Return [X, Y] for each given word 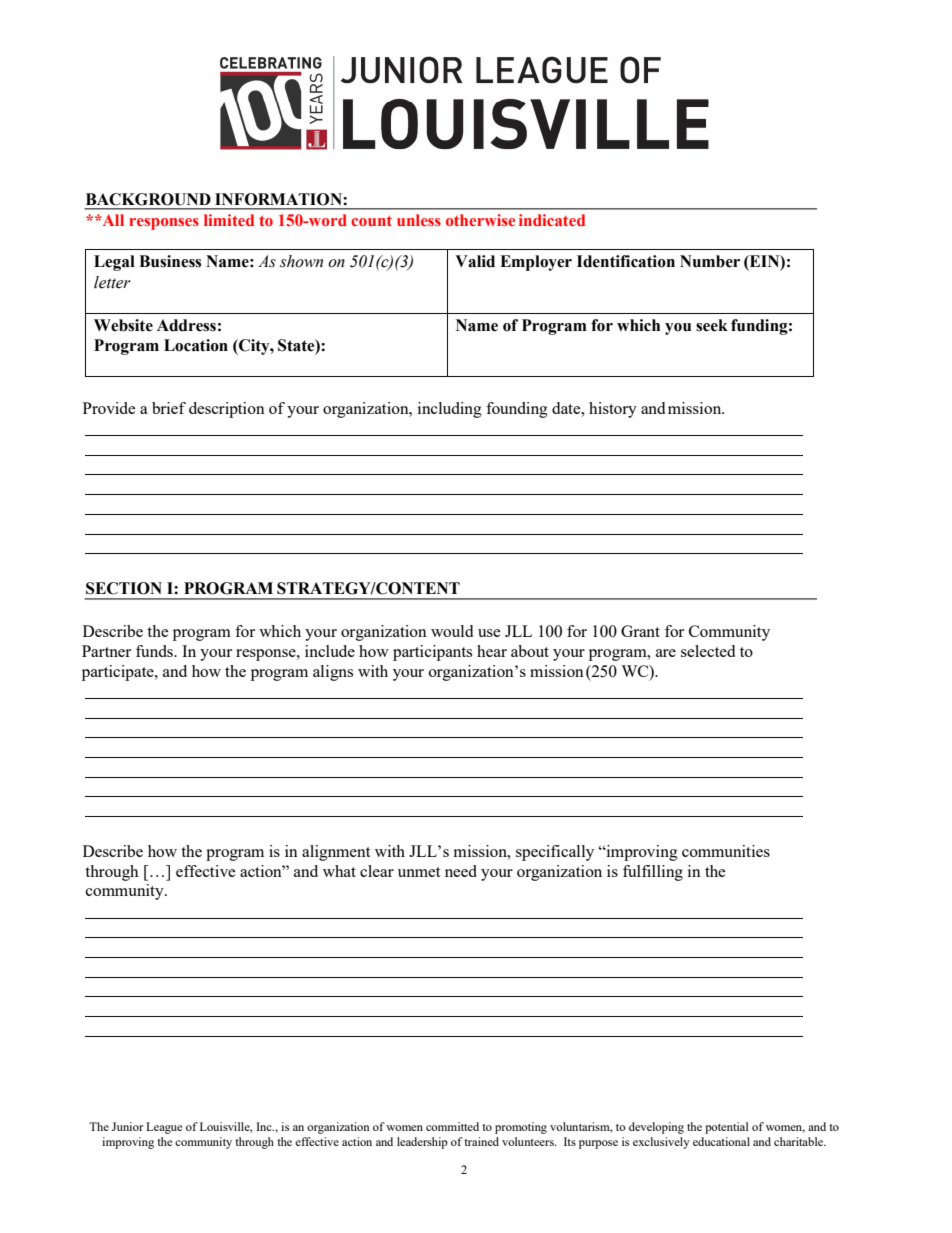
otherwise [480, 220]
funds [155, 651]
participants [432, 653]
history [613, 410]
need [461, 871]
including [450, 410]
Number [710, 261]
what [339, 871]
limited [229, 220]
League [164, 1128]
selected [708, 651]
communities [726, 851]
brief [169, 408]
